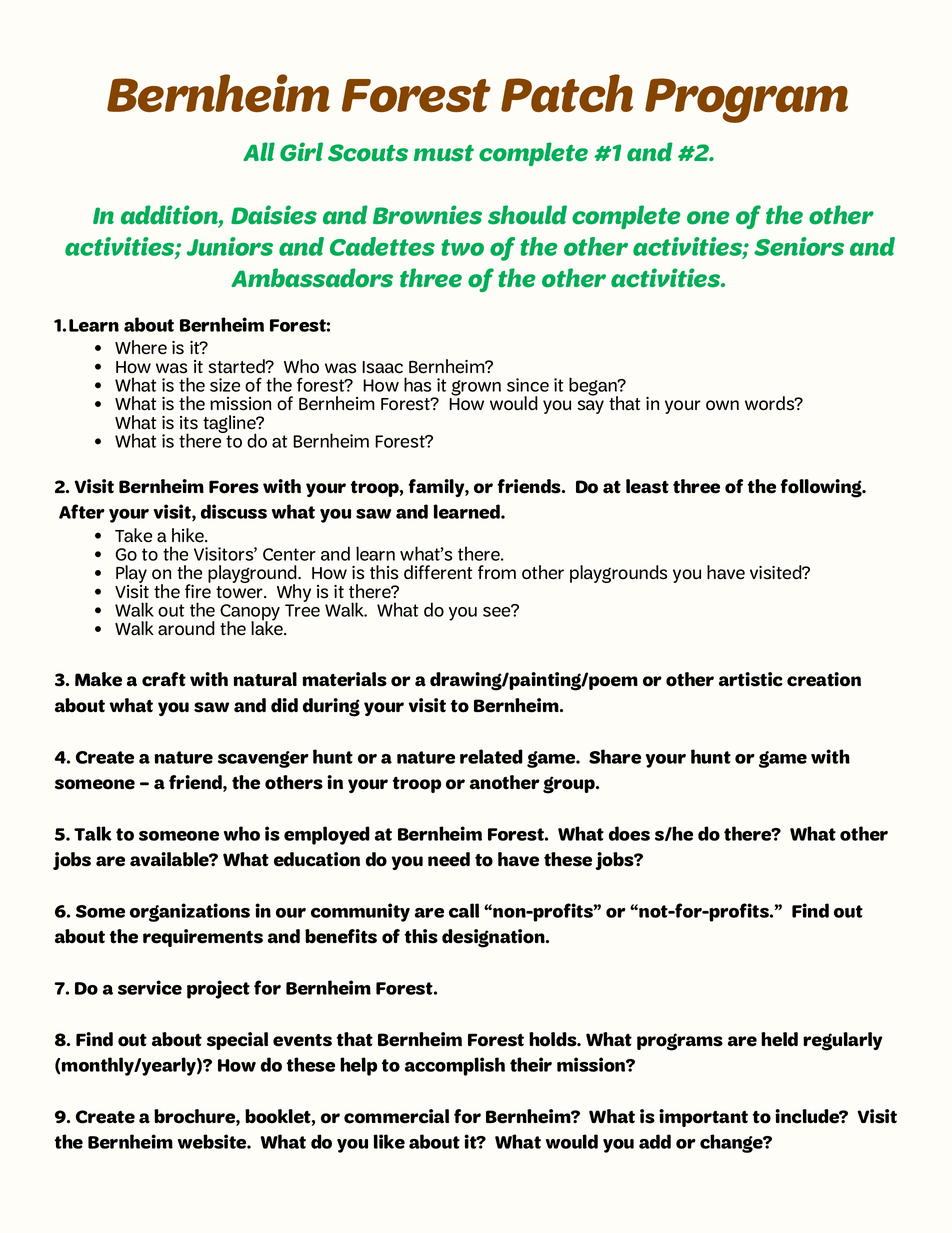 Image resolution: width=952 pixels, height=1233 pixels. Describe the element at coordinates (491, 756) in the screenshot. I see `related` at that location.
